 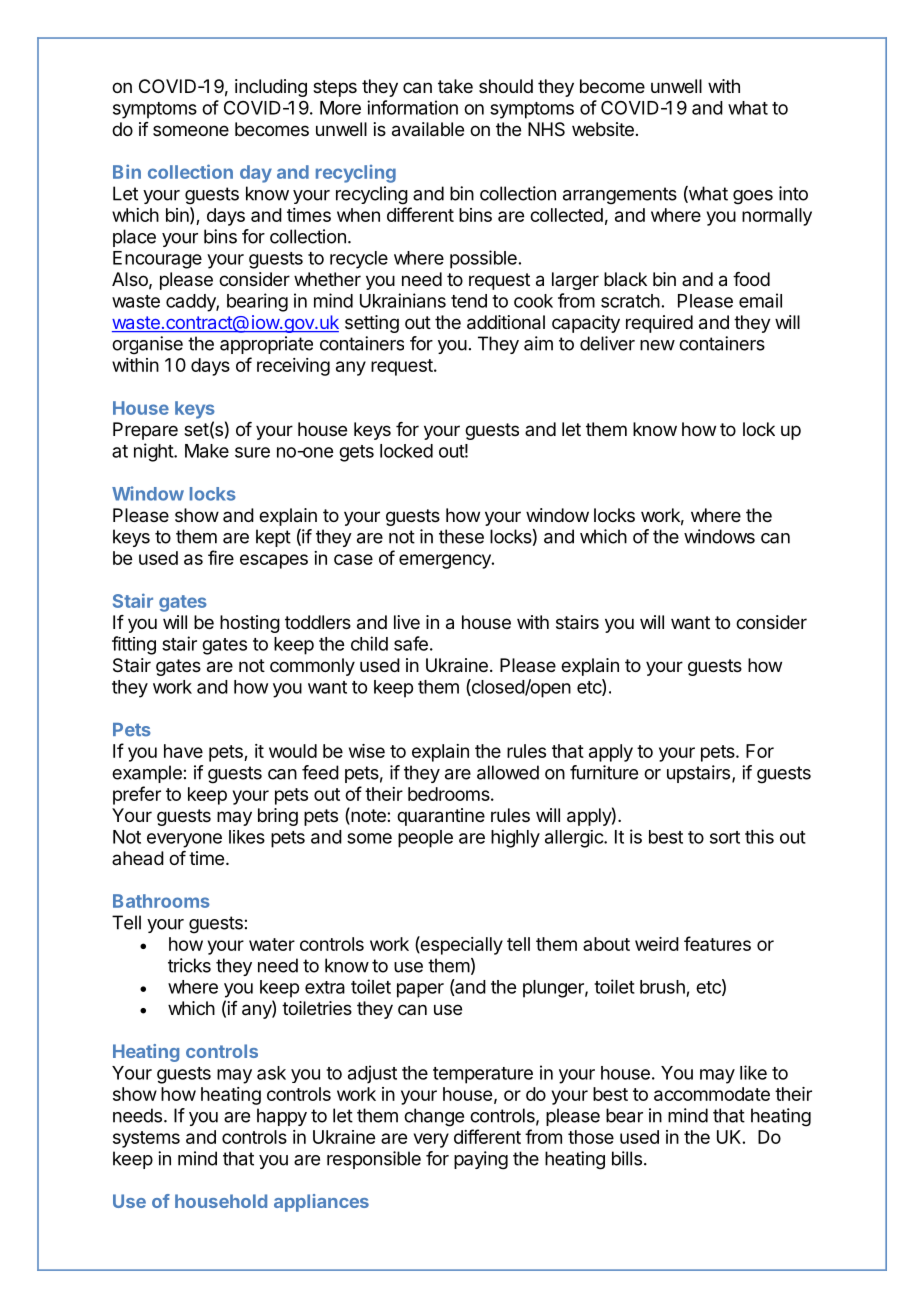 I want to click on hosting, so click(x=250, y=624).
